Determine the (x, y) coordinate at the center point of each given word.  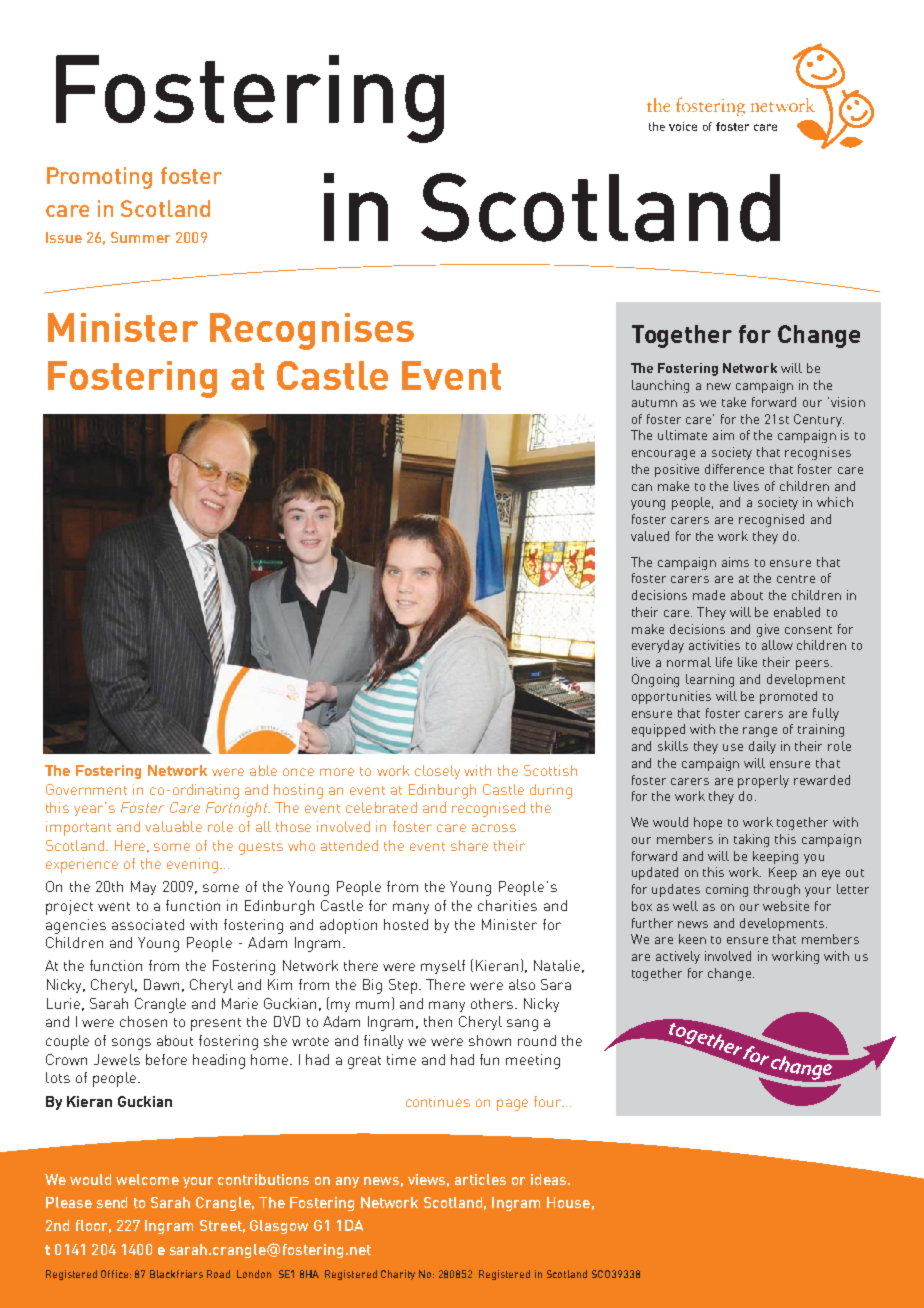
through (777, 890)
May (143, 888)
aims (735, 562)
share (469, 845)
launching (660, 386)
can (642, 487)
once (298, 772)
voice (683, 126)
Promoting (99, 178)
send (112, 1202)
